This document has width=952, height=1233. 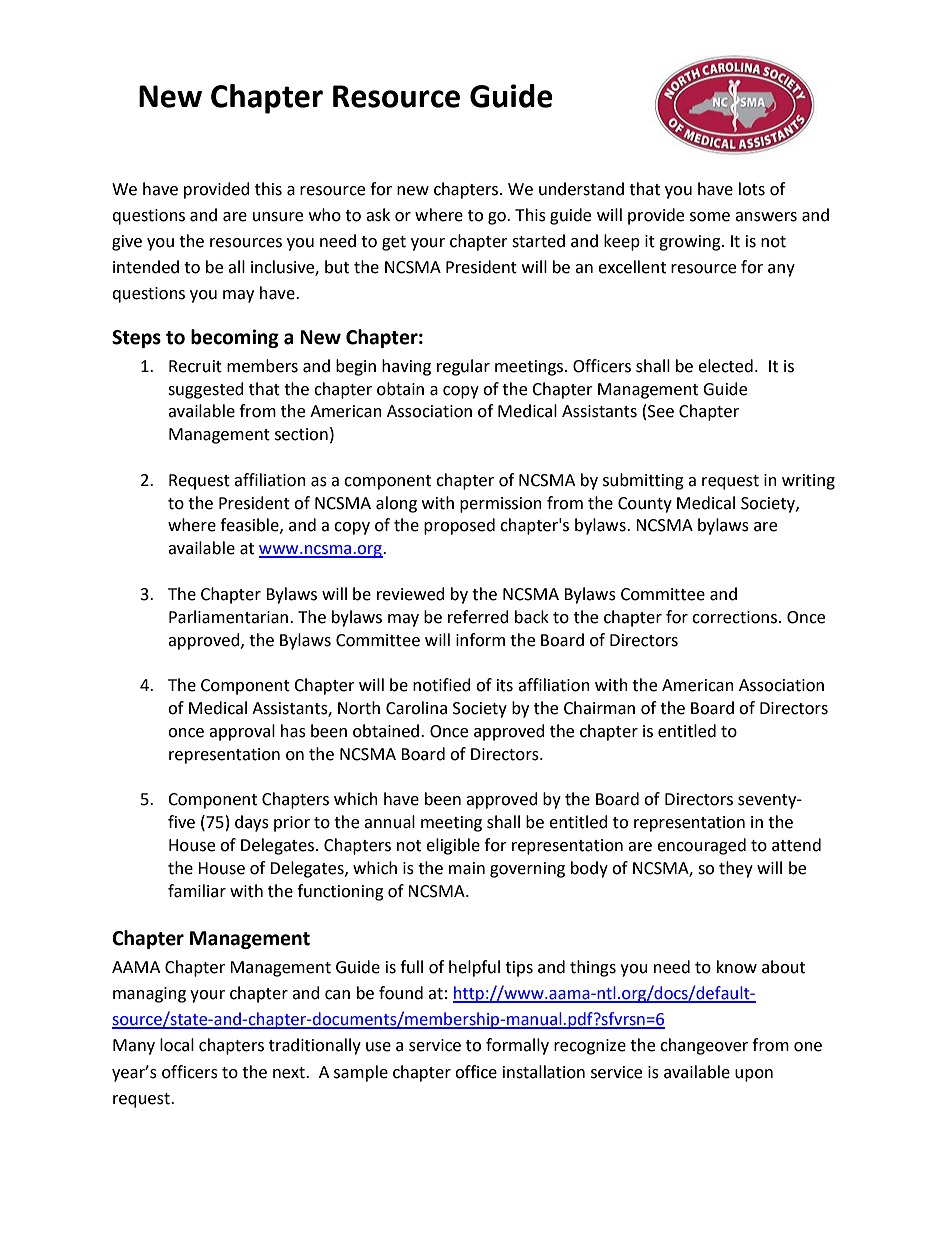 I want to click on suggested, so click(x=206, y=390).
